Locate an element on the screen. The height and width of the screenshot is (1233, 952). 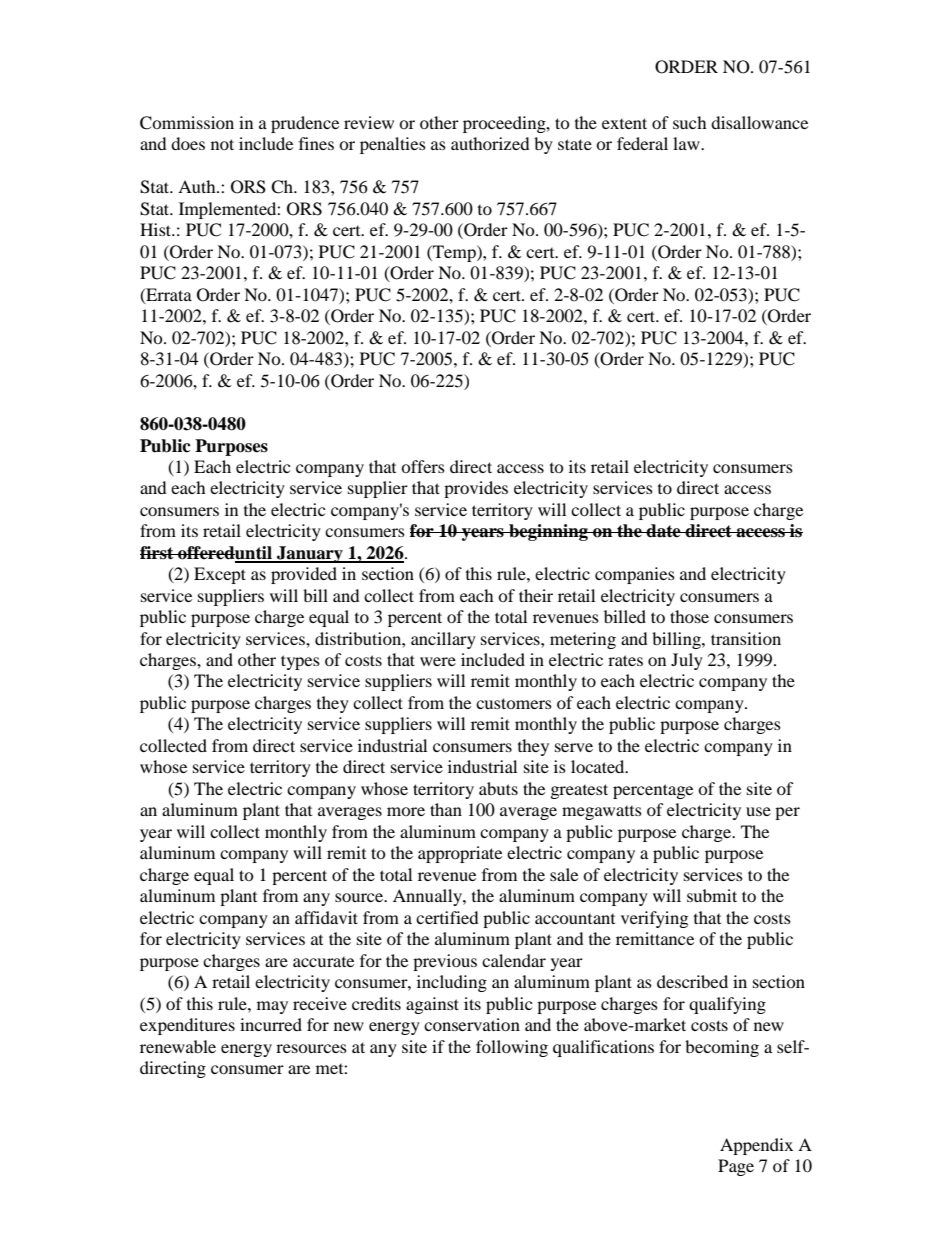
offers is located at coordinates (423, 466).
